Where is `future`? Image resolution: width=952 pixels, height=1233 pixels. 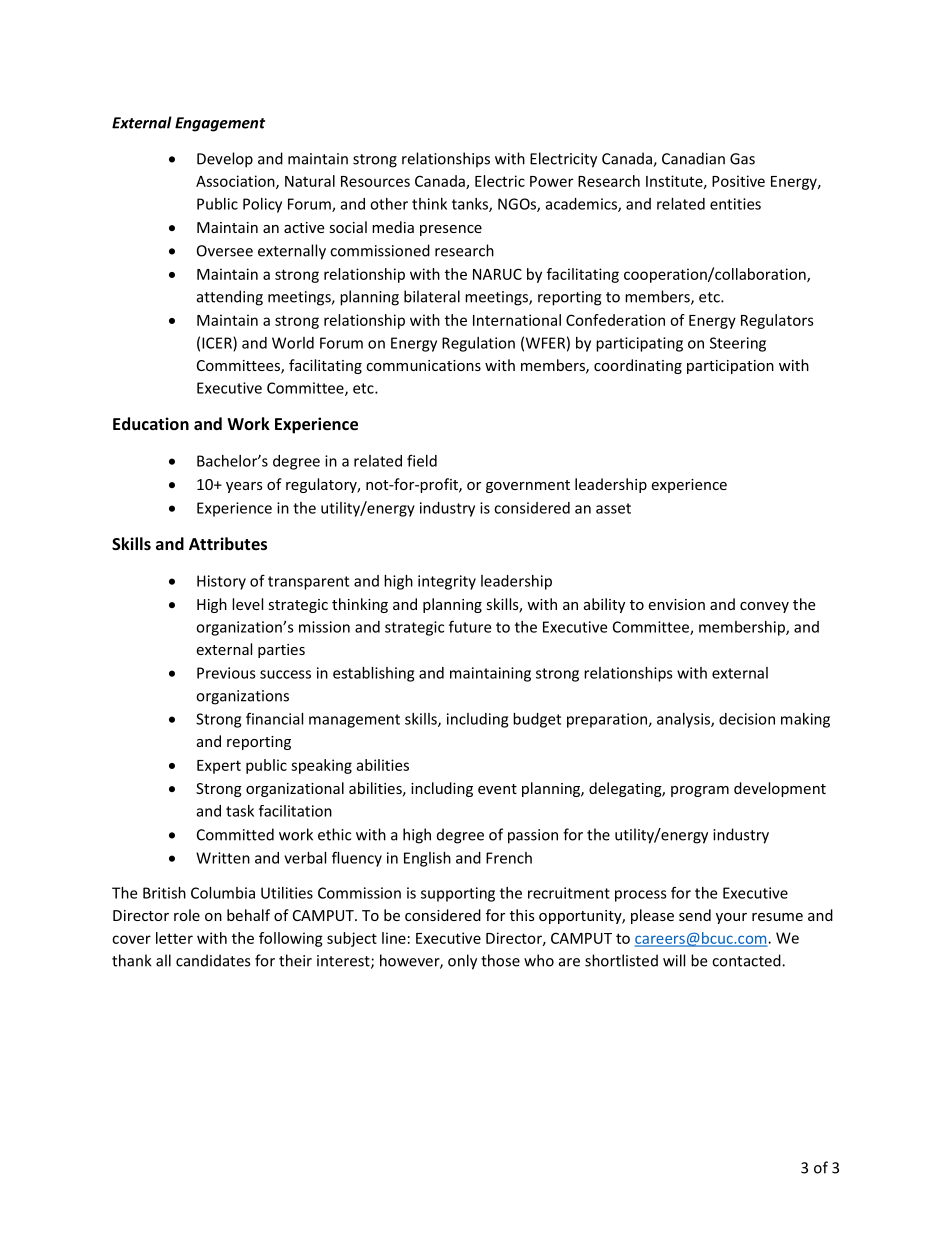 future is located at coordinates (470, 626).
